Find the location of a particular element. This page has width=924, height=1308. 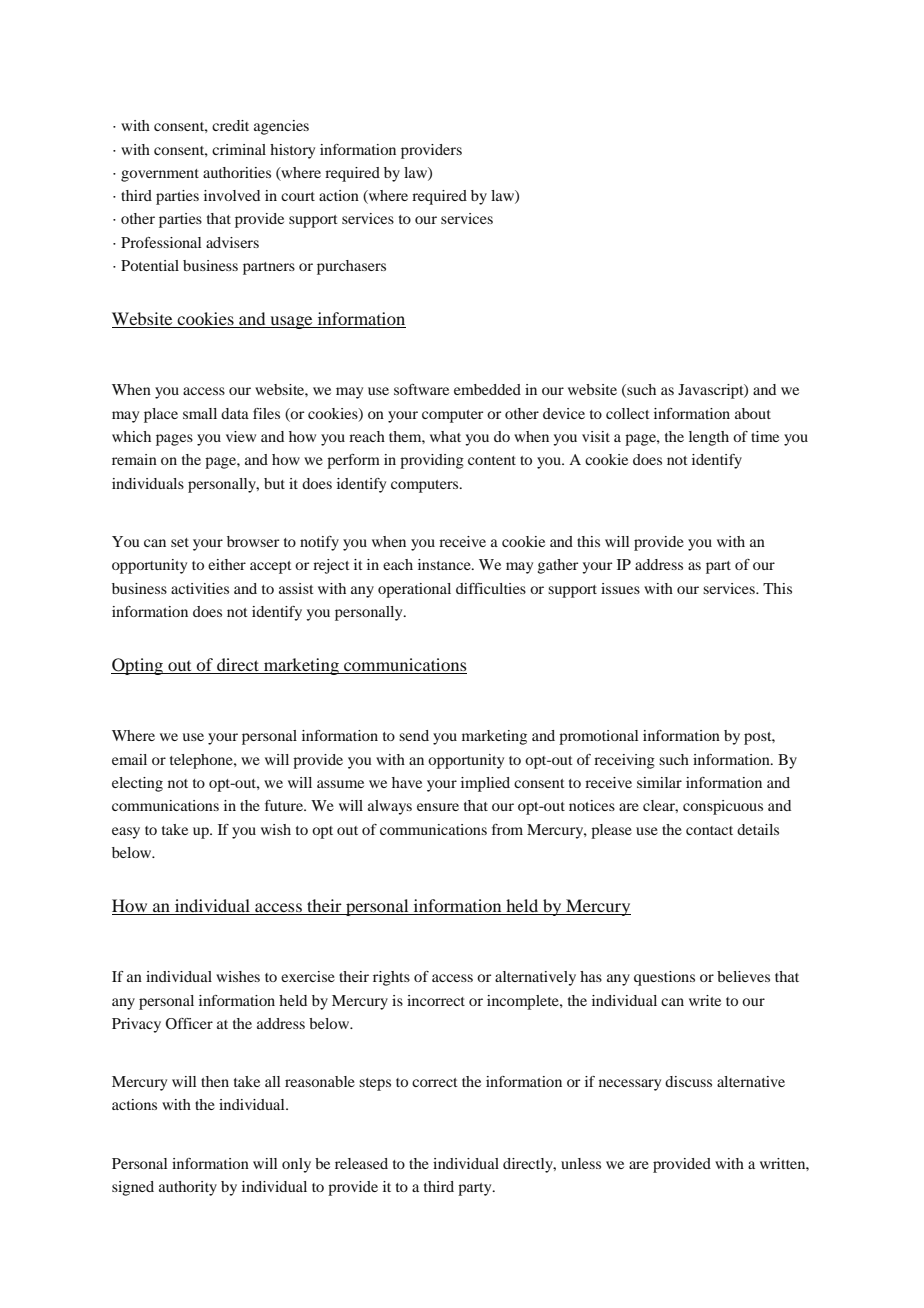

issues is located at coordinates (620, 588).
